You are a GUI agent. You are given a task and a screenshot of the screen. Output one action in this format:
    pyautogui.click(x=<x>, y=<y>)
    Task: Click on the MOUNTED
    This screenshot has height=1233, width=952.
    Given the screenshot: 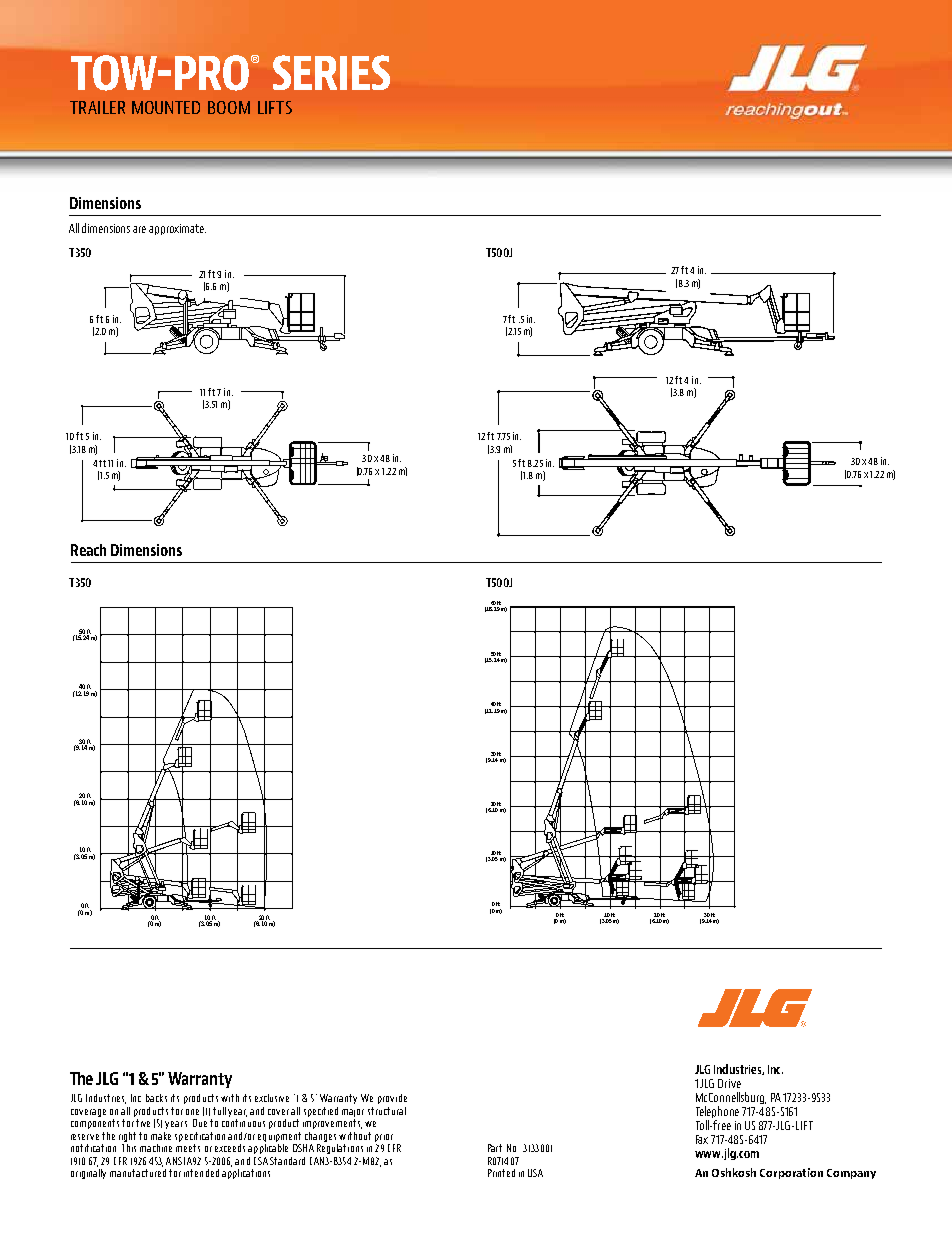 What is the action you would take?
    pyautogui.click(x=166, y=107)
